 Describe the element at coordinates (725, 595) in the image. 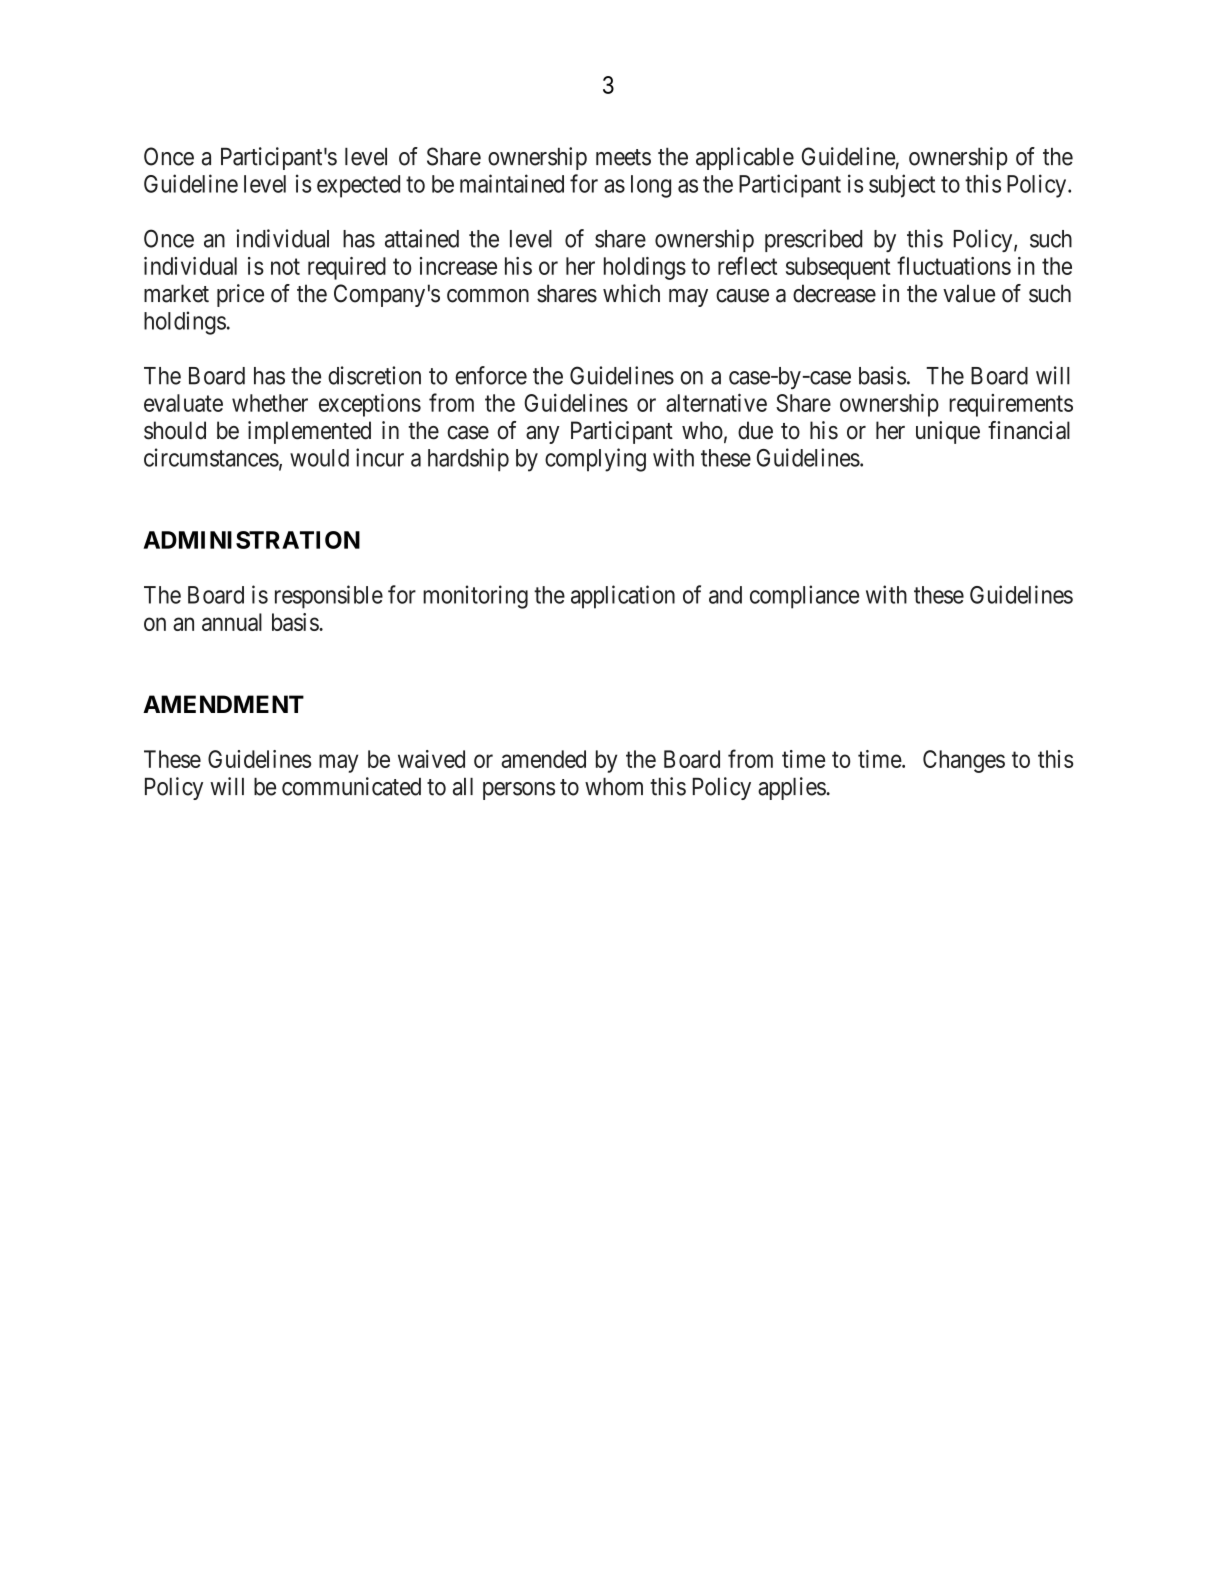

I see `and` at that location.
